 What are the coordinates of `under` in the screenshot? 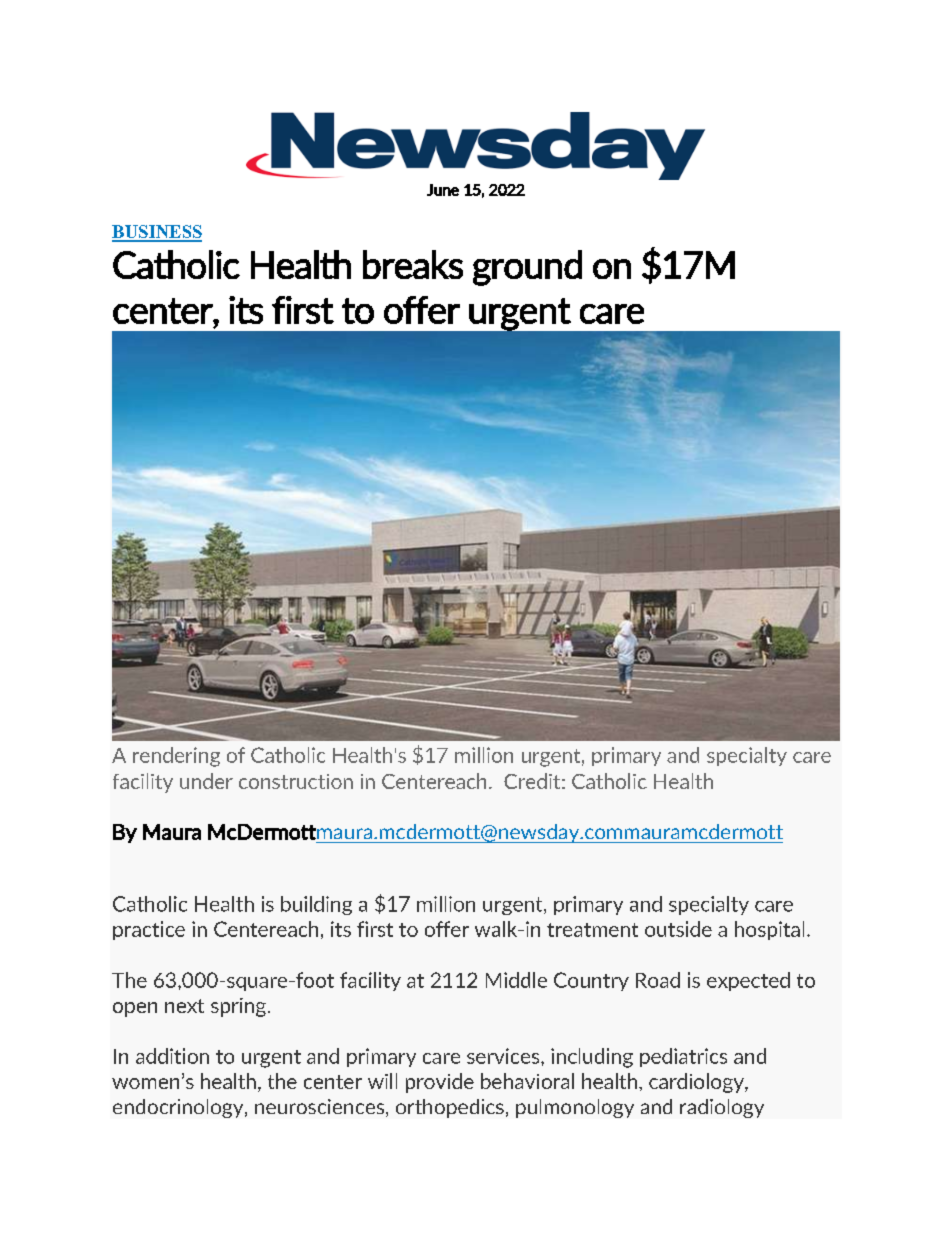 It's located at (206, 781).
